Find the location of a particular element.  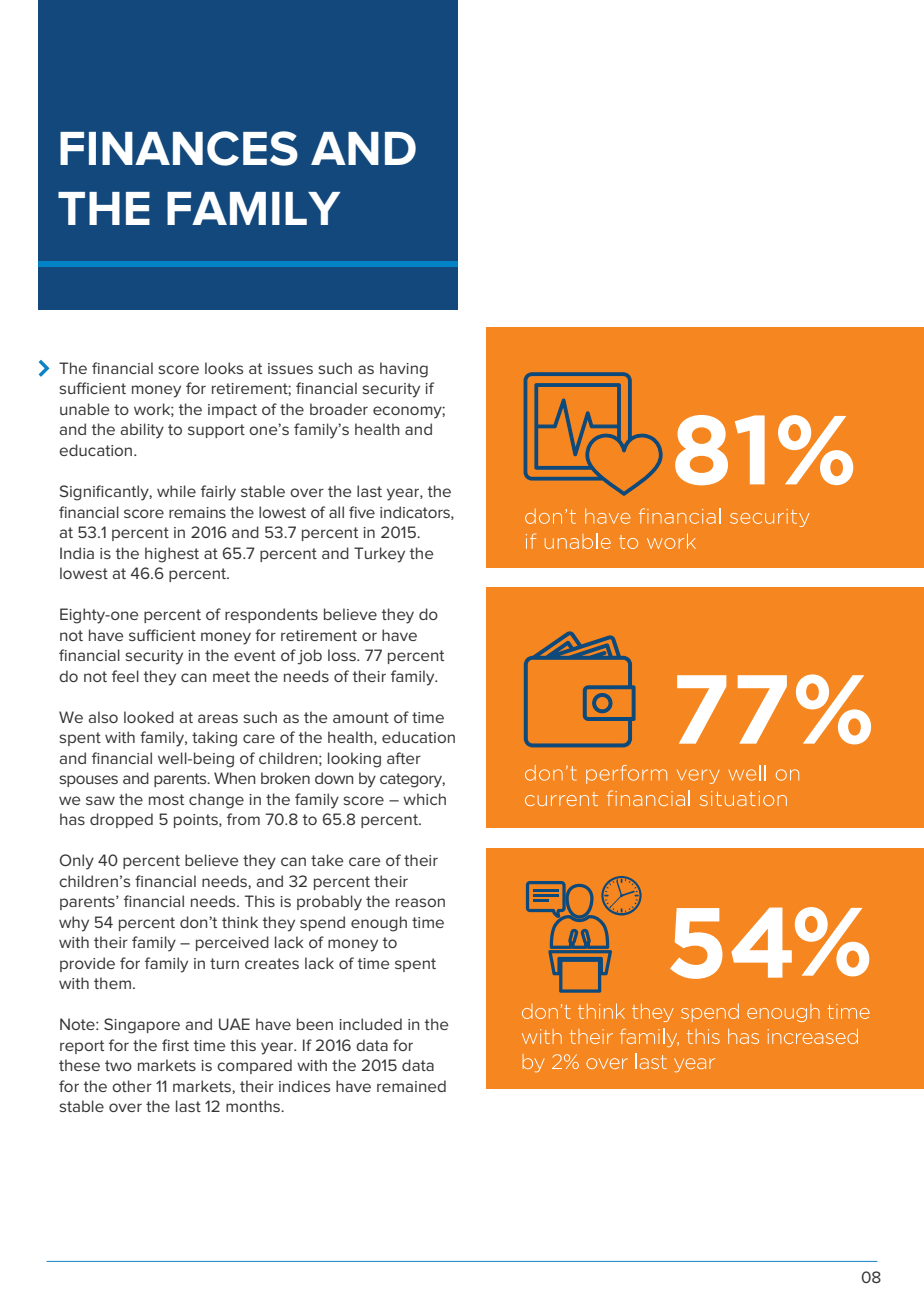

FINANCES is located at coordinates (179, 148).
